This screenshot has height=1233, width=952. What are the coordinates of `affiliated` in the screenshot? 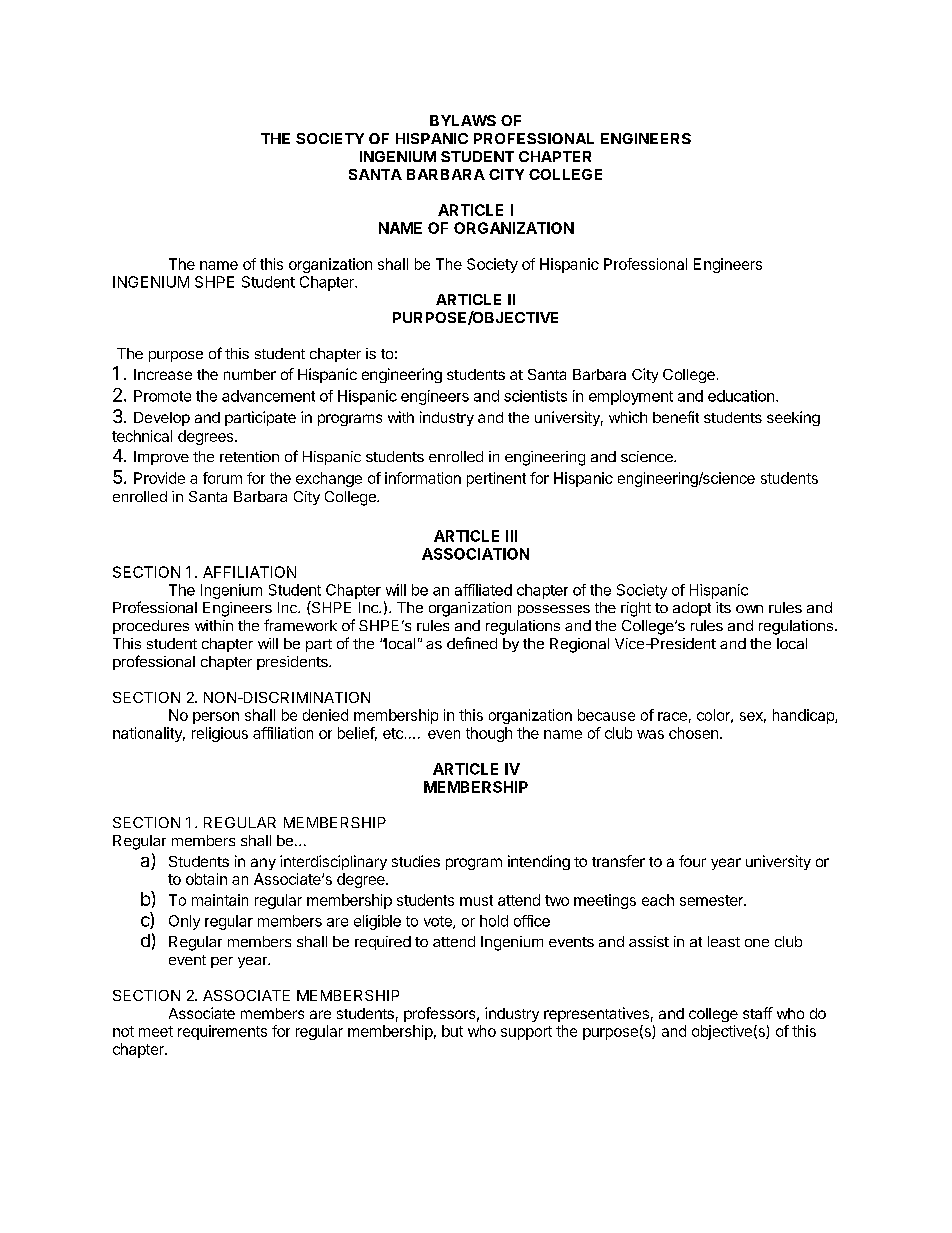 It's located at (483, 590).
